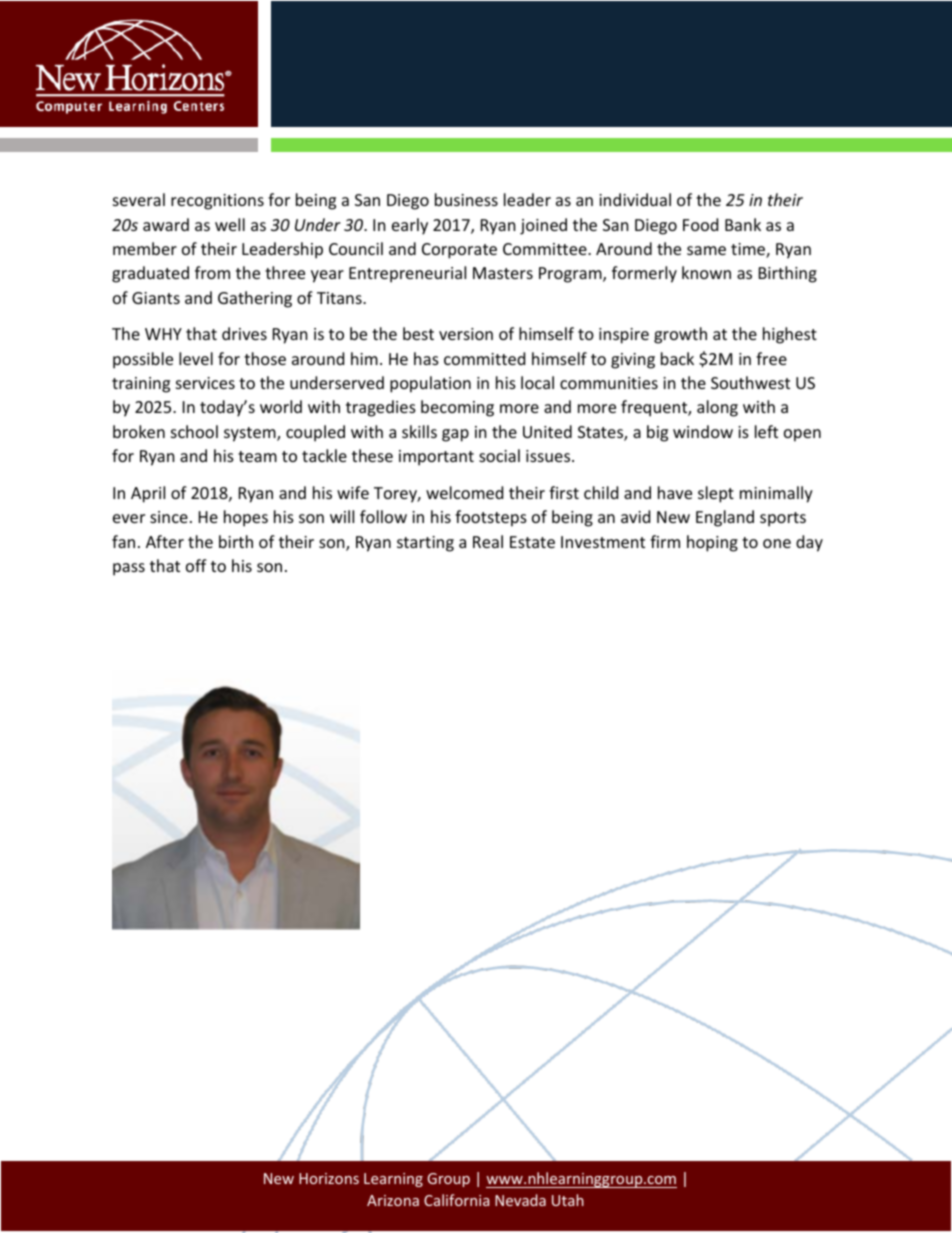 Image resolution: width=952 pixels, height=1233 pixels. What do you see at coordinates (393, 1200) in the page?
I see `Arizona` at bounding box center [393, 1200].
